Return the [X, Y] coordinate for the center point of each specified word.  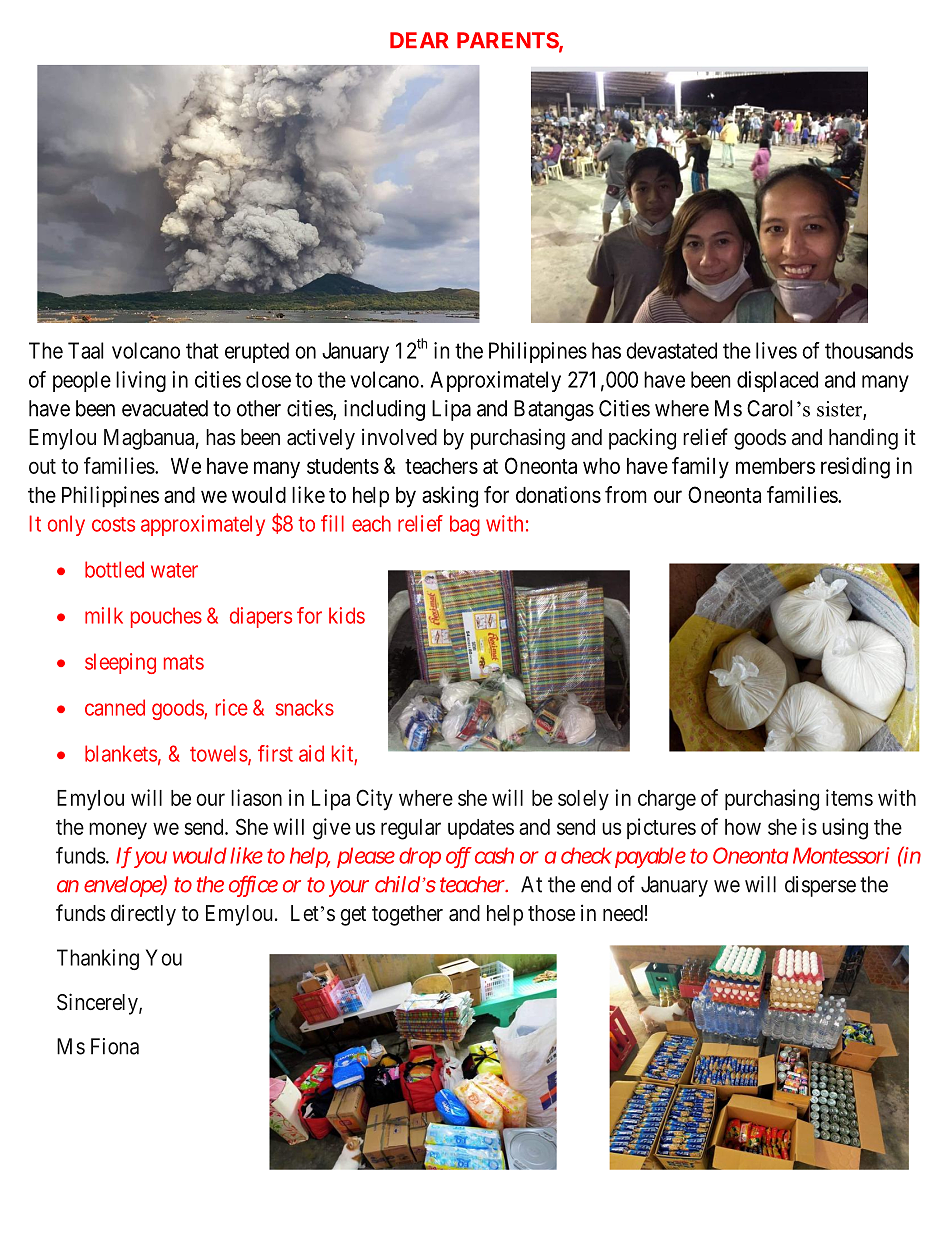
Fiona [115, 1046]
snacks [305, 707]
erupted [257, 352]
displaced [777, 381]
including [384, 410]
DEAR [419, 40]
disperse [820, 886]
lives [776, 350]
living [141, 381]
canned [115, 707]
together [407, 915]
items [849, 797]
